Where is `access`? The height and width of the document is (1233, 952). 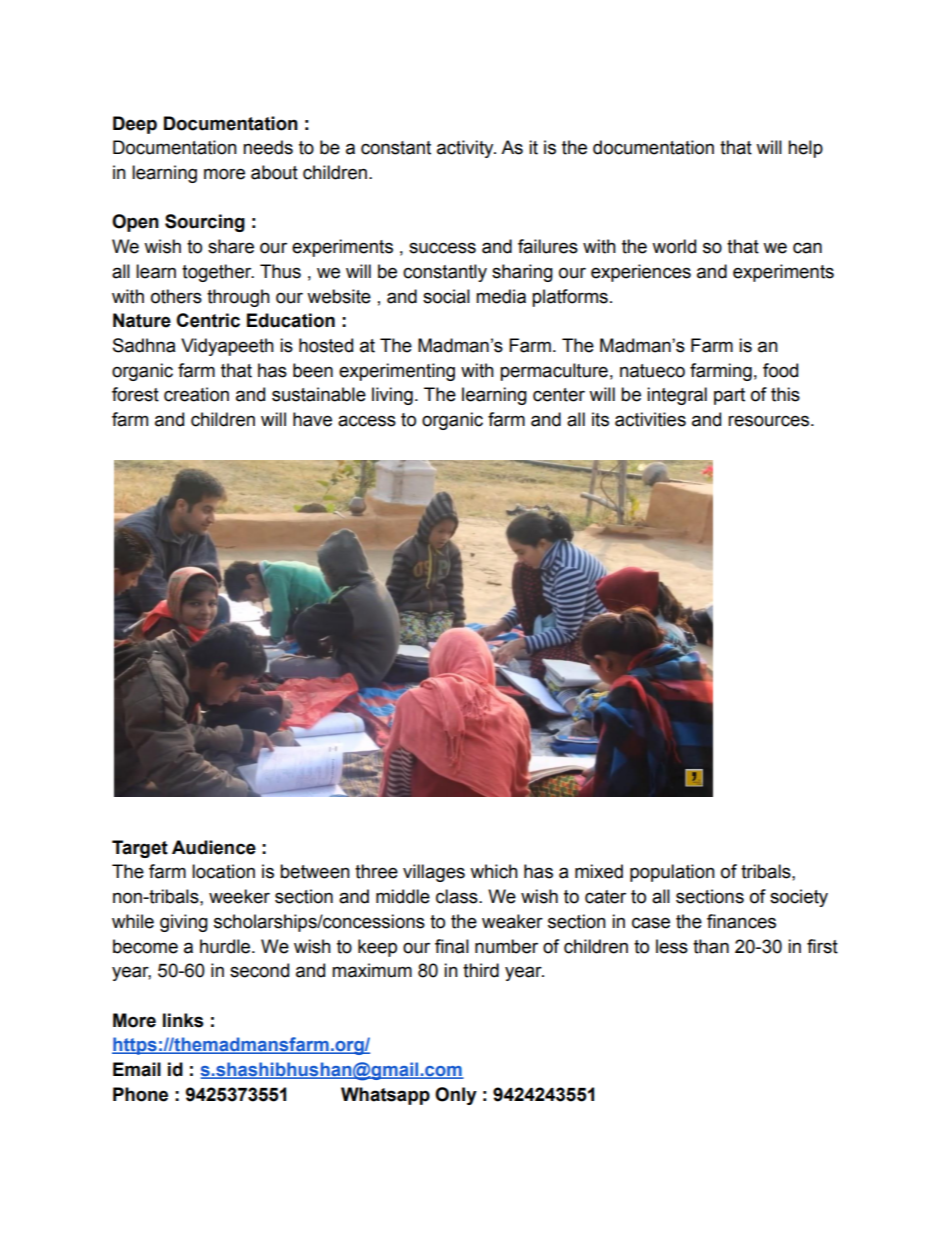
access is located at coordinates (367, 421).
